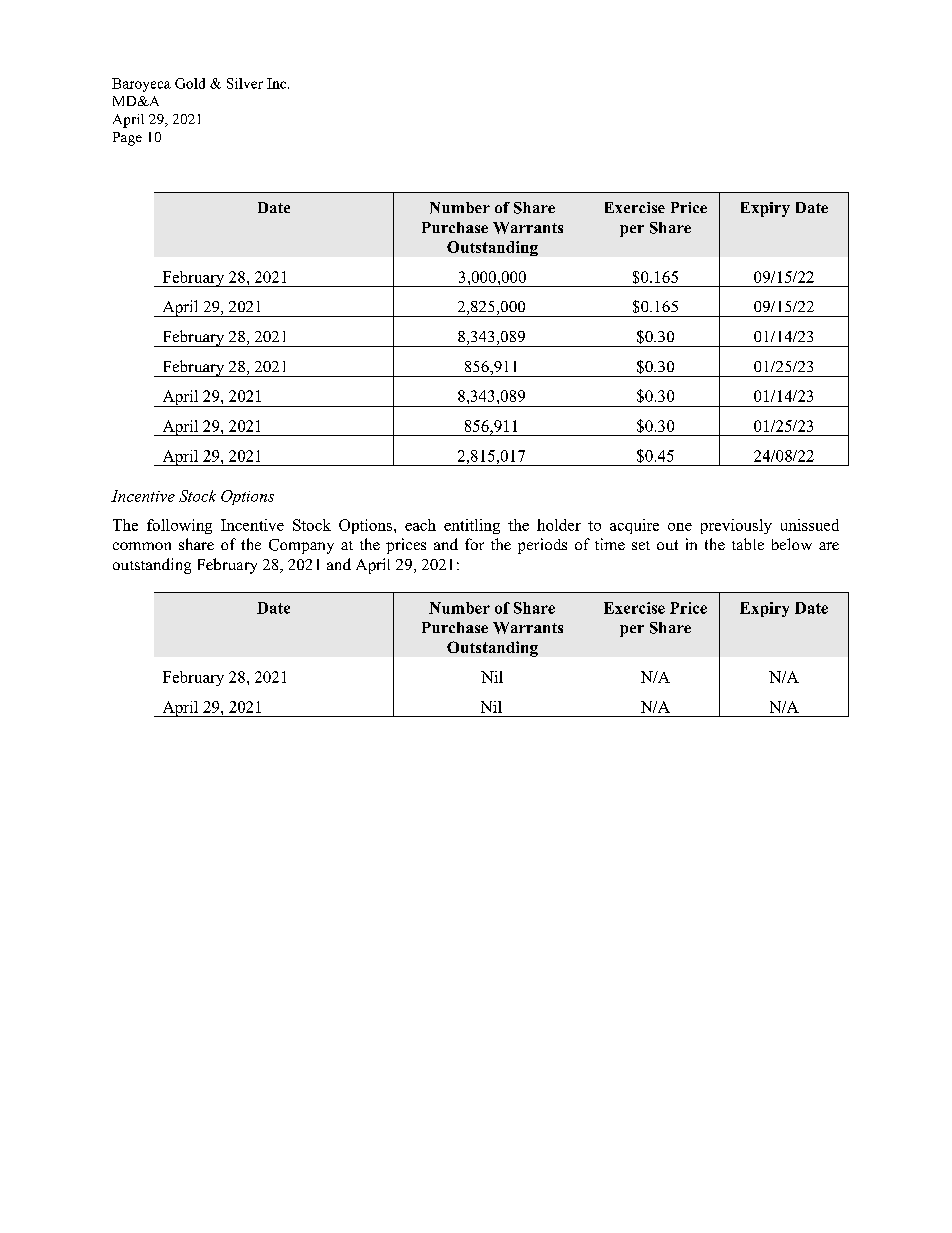 The height and width of the screenshot is (1233, 952). Describe the element at coordinates (190, 83) in the screenshot. I see `Gold` at that location.
